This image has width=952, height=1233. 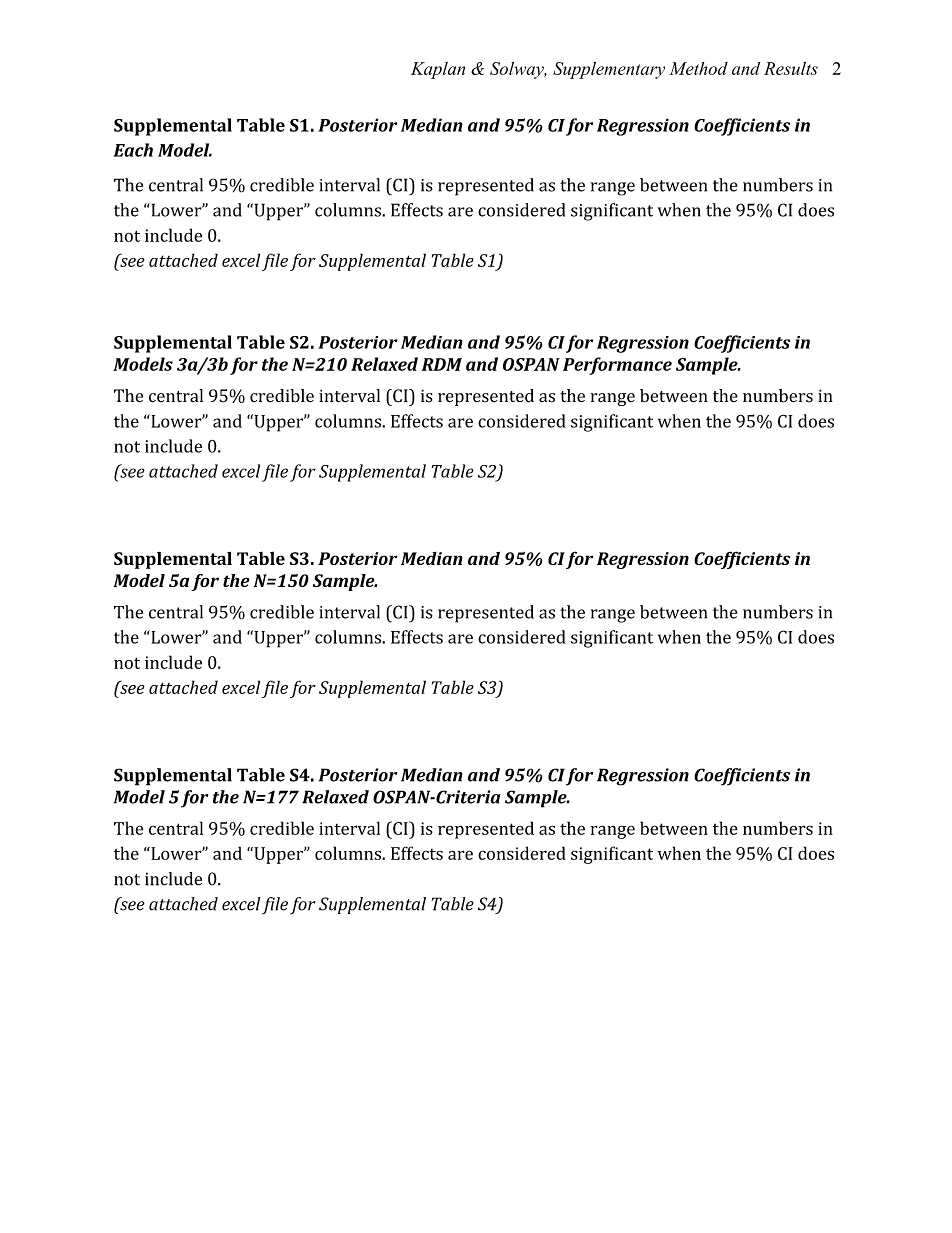 What do you see at coordinates (791, 68) in the image?
I see `Results` at bounding box center [791, 68].
